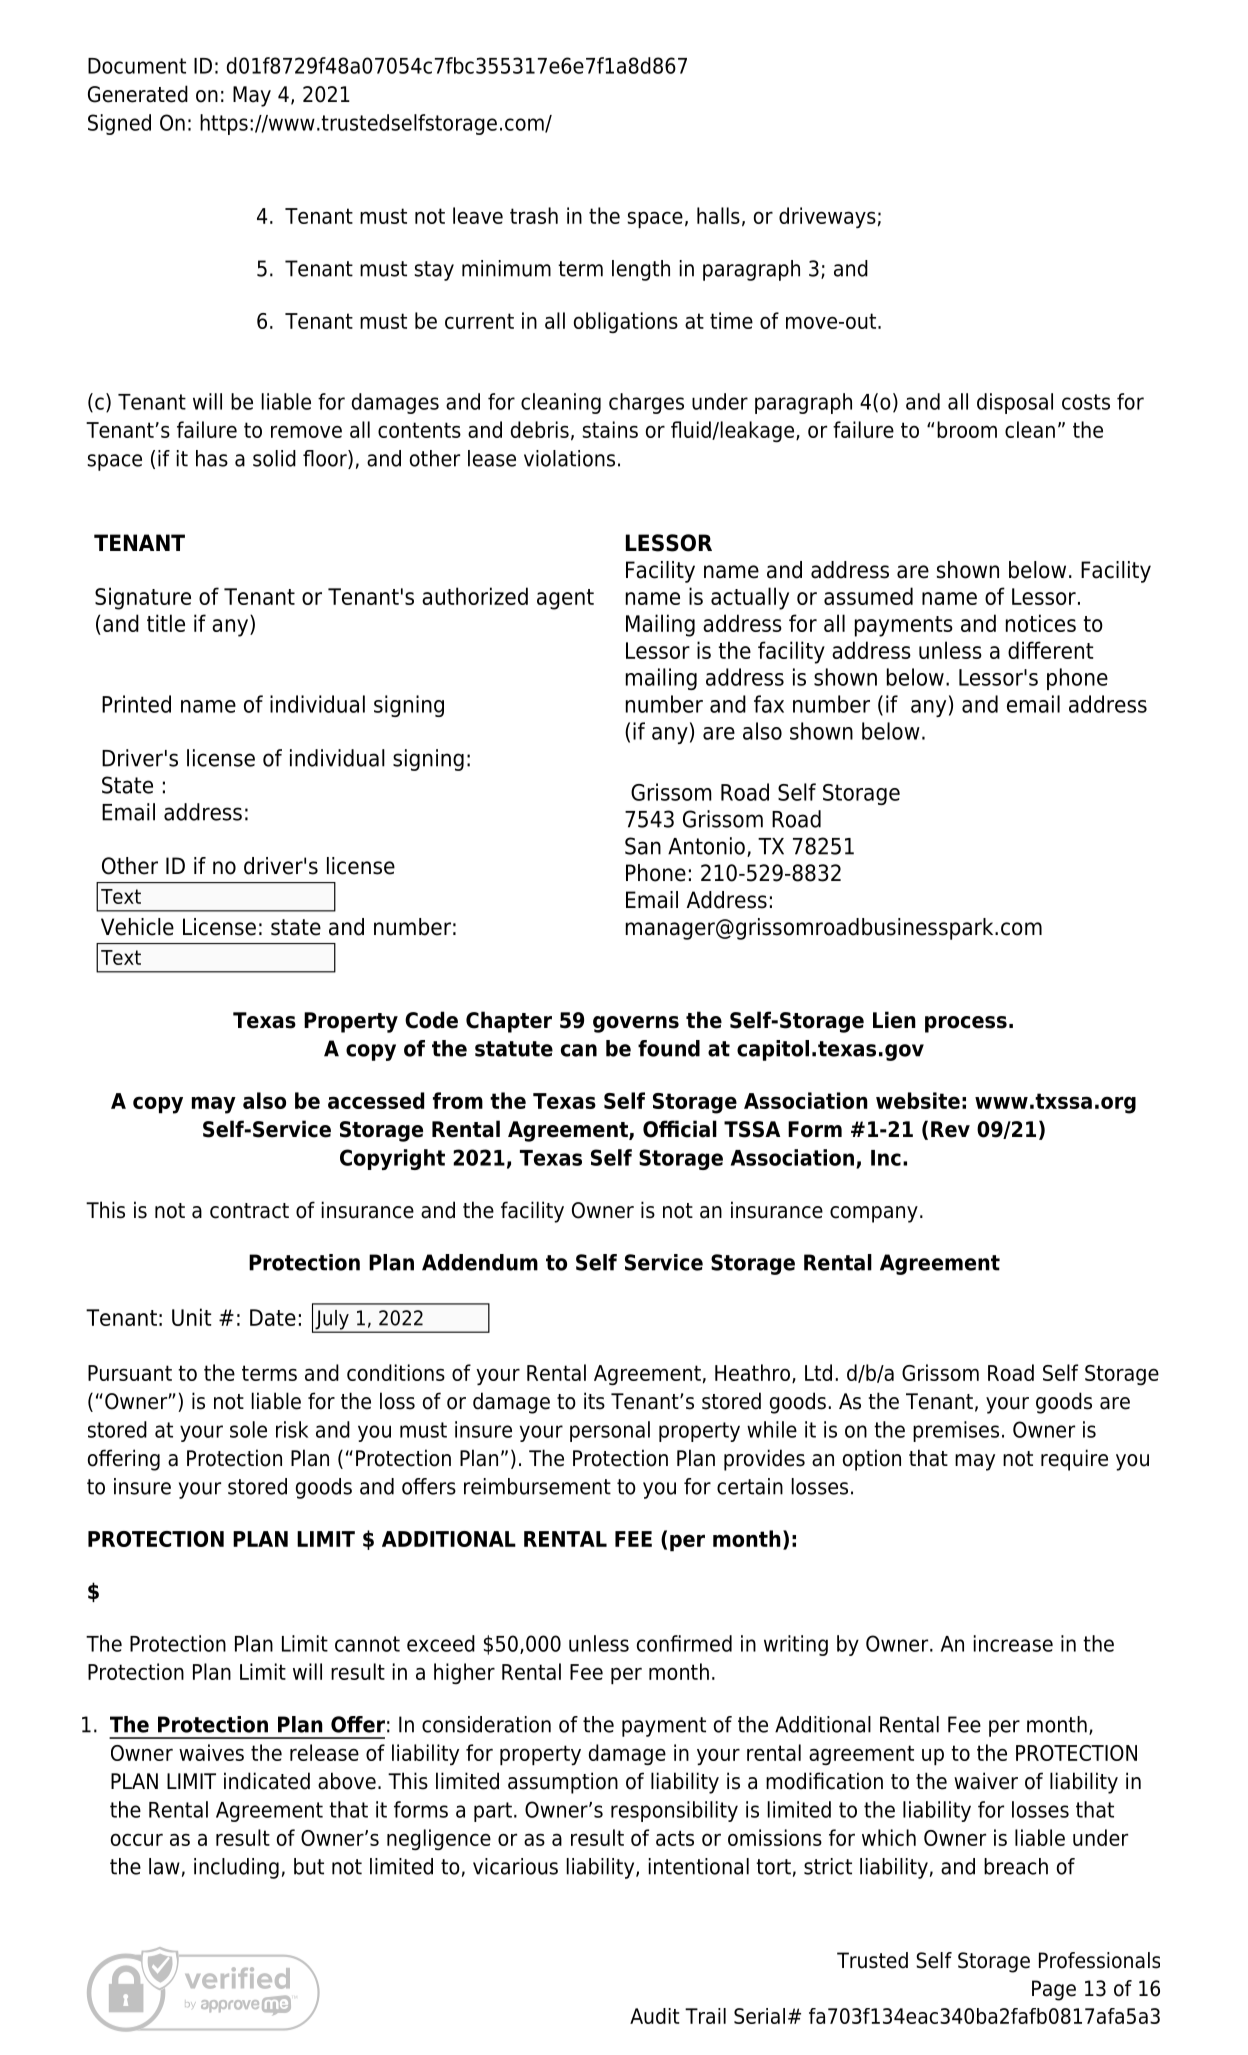  I want to click on process, so click(966, 1024).
